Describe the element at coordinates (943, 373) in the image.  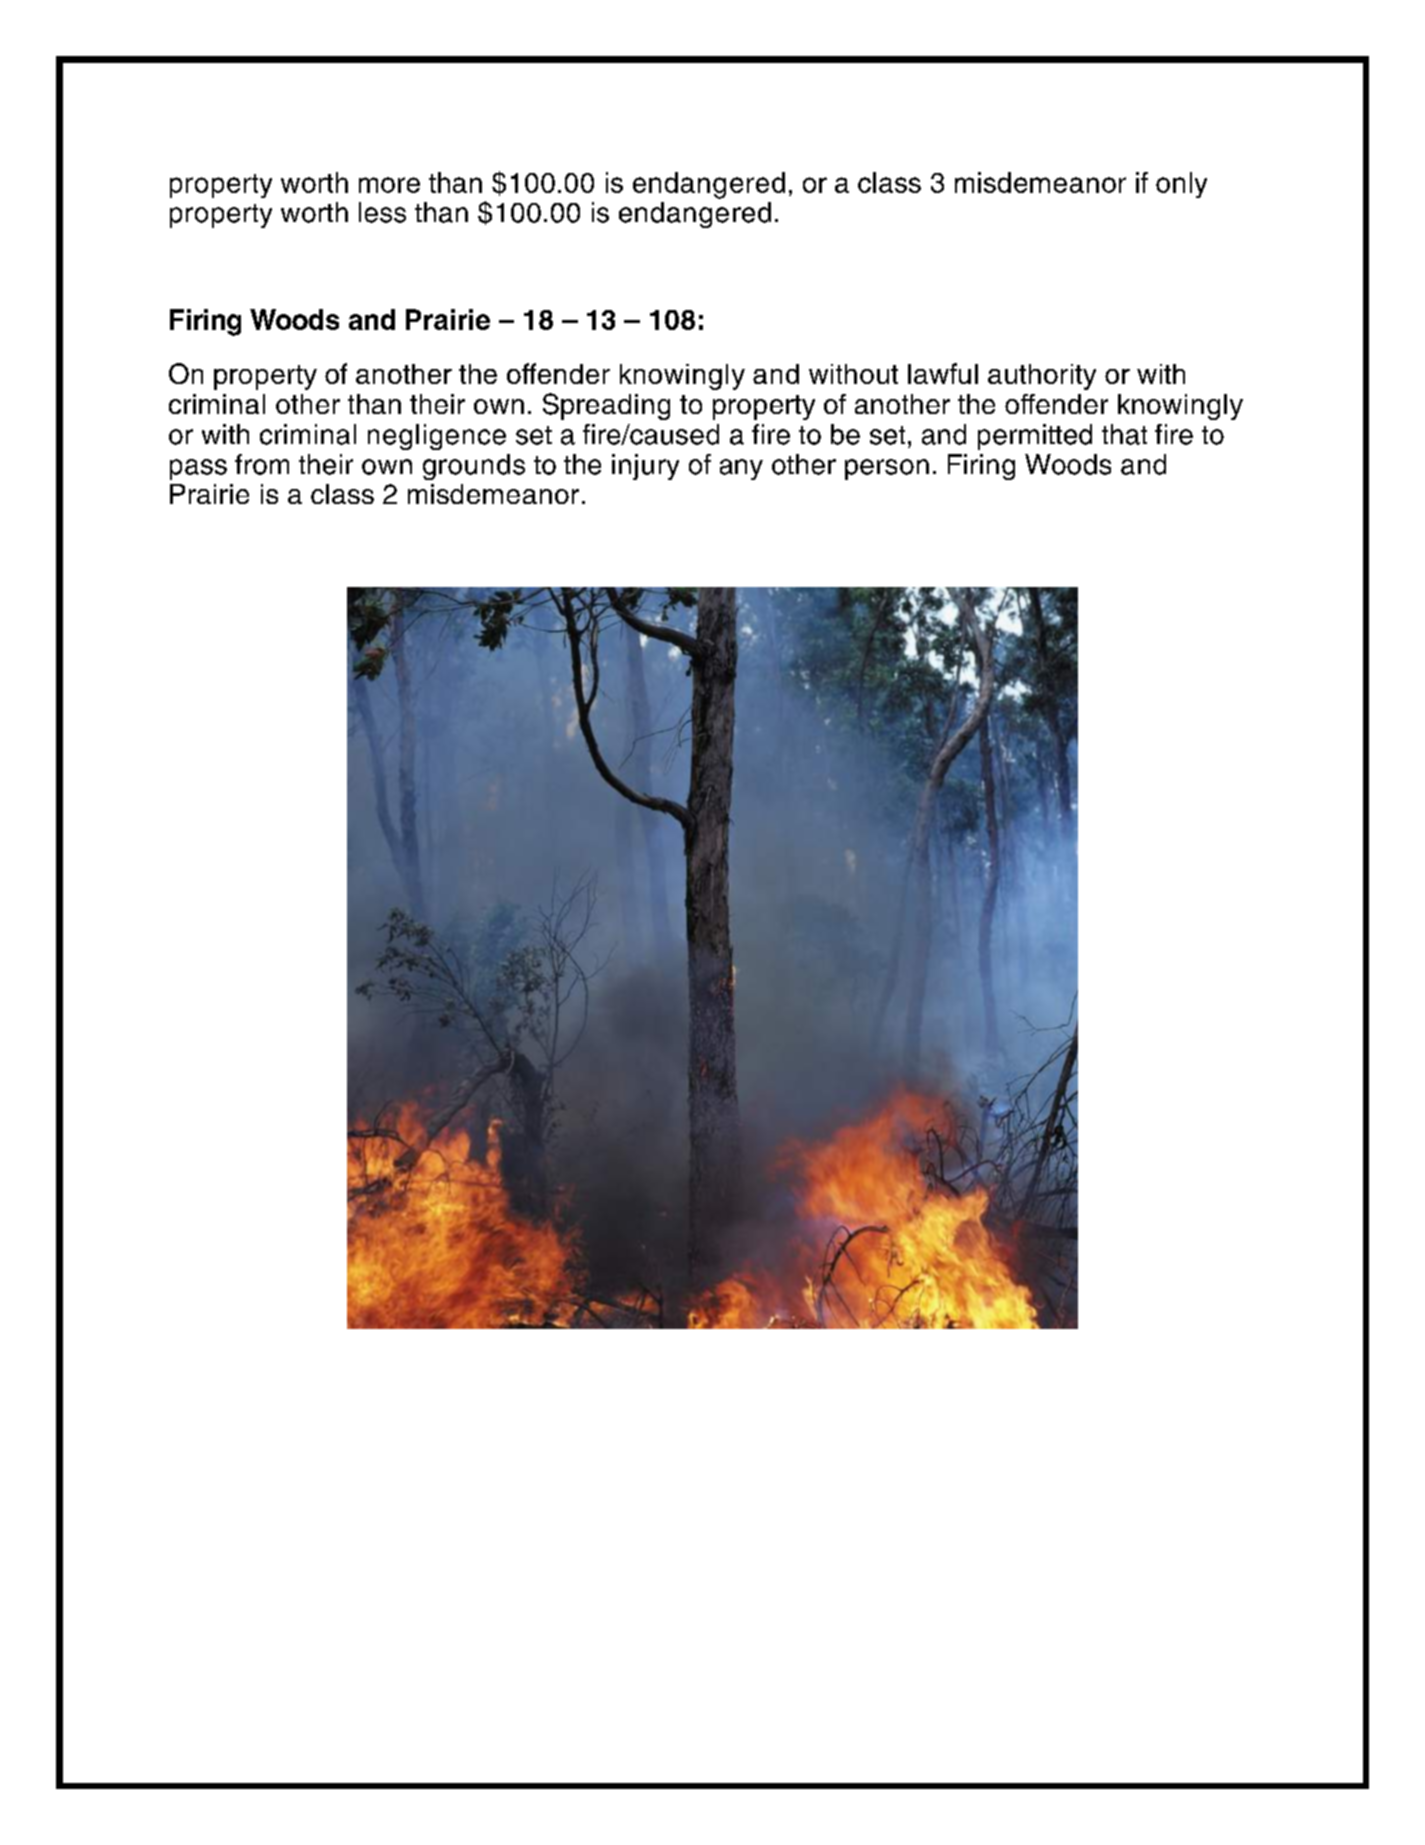
I see `lawful` at that location.
